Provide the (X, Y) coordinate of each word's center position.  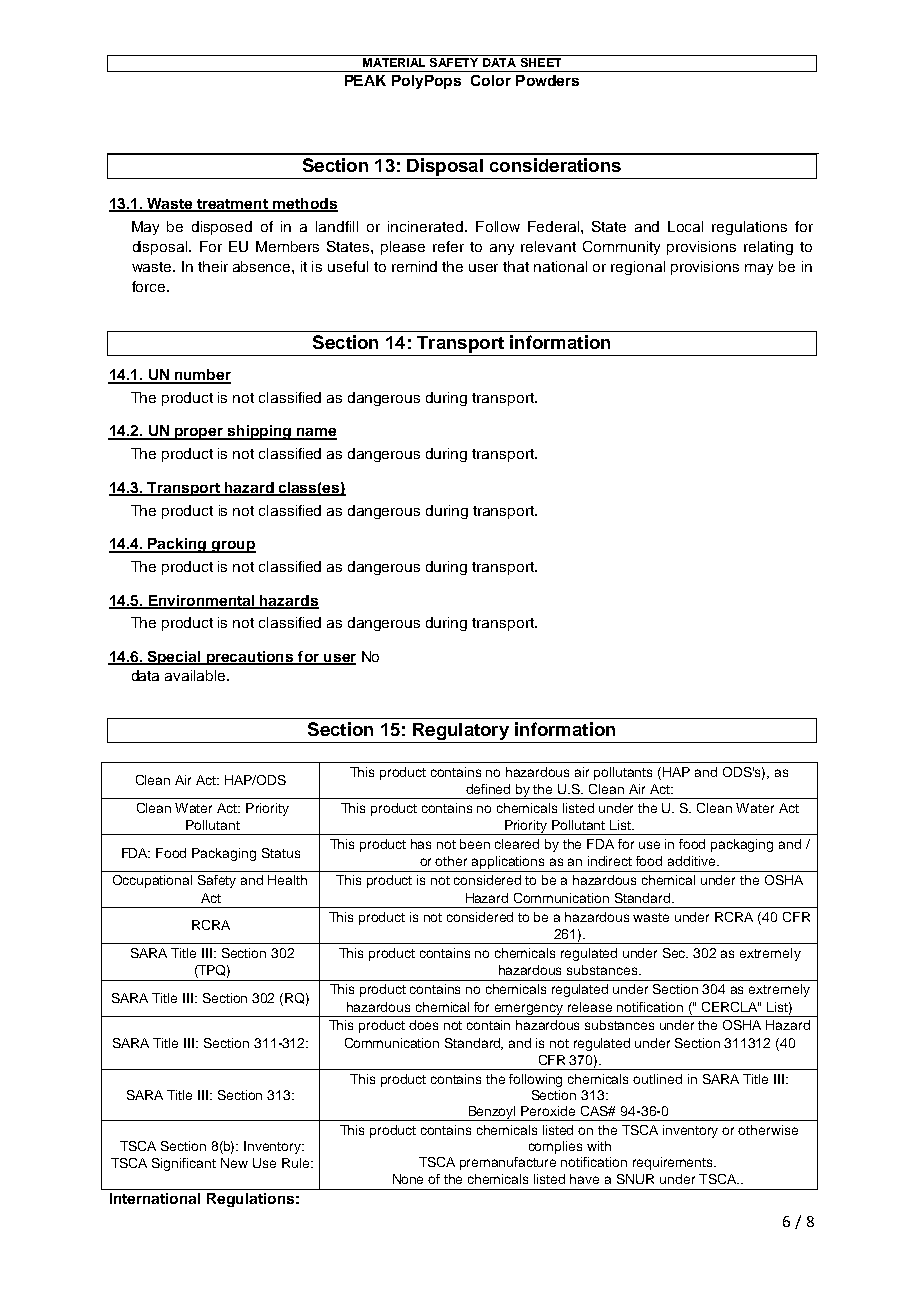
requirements (674, 1163)
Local (685, 226)
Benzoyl (492, 1113)
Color (491, 80)
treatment (232, 205)
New (234, 1163)
